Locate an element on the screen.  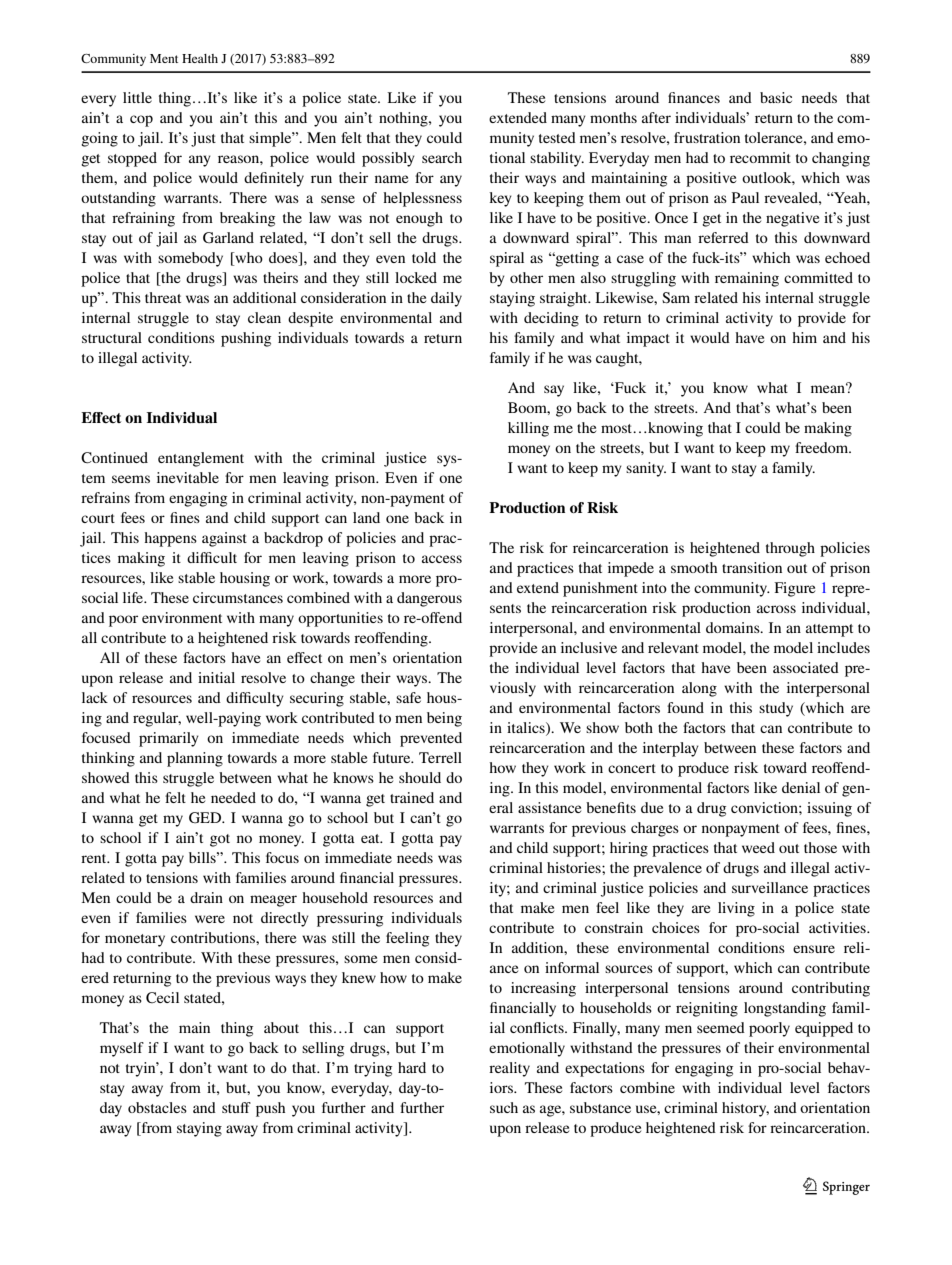
access is located at coordinates (442, 559).
